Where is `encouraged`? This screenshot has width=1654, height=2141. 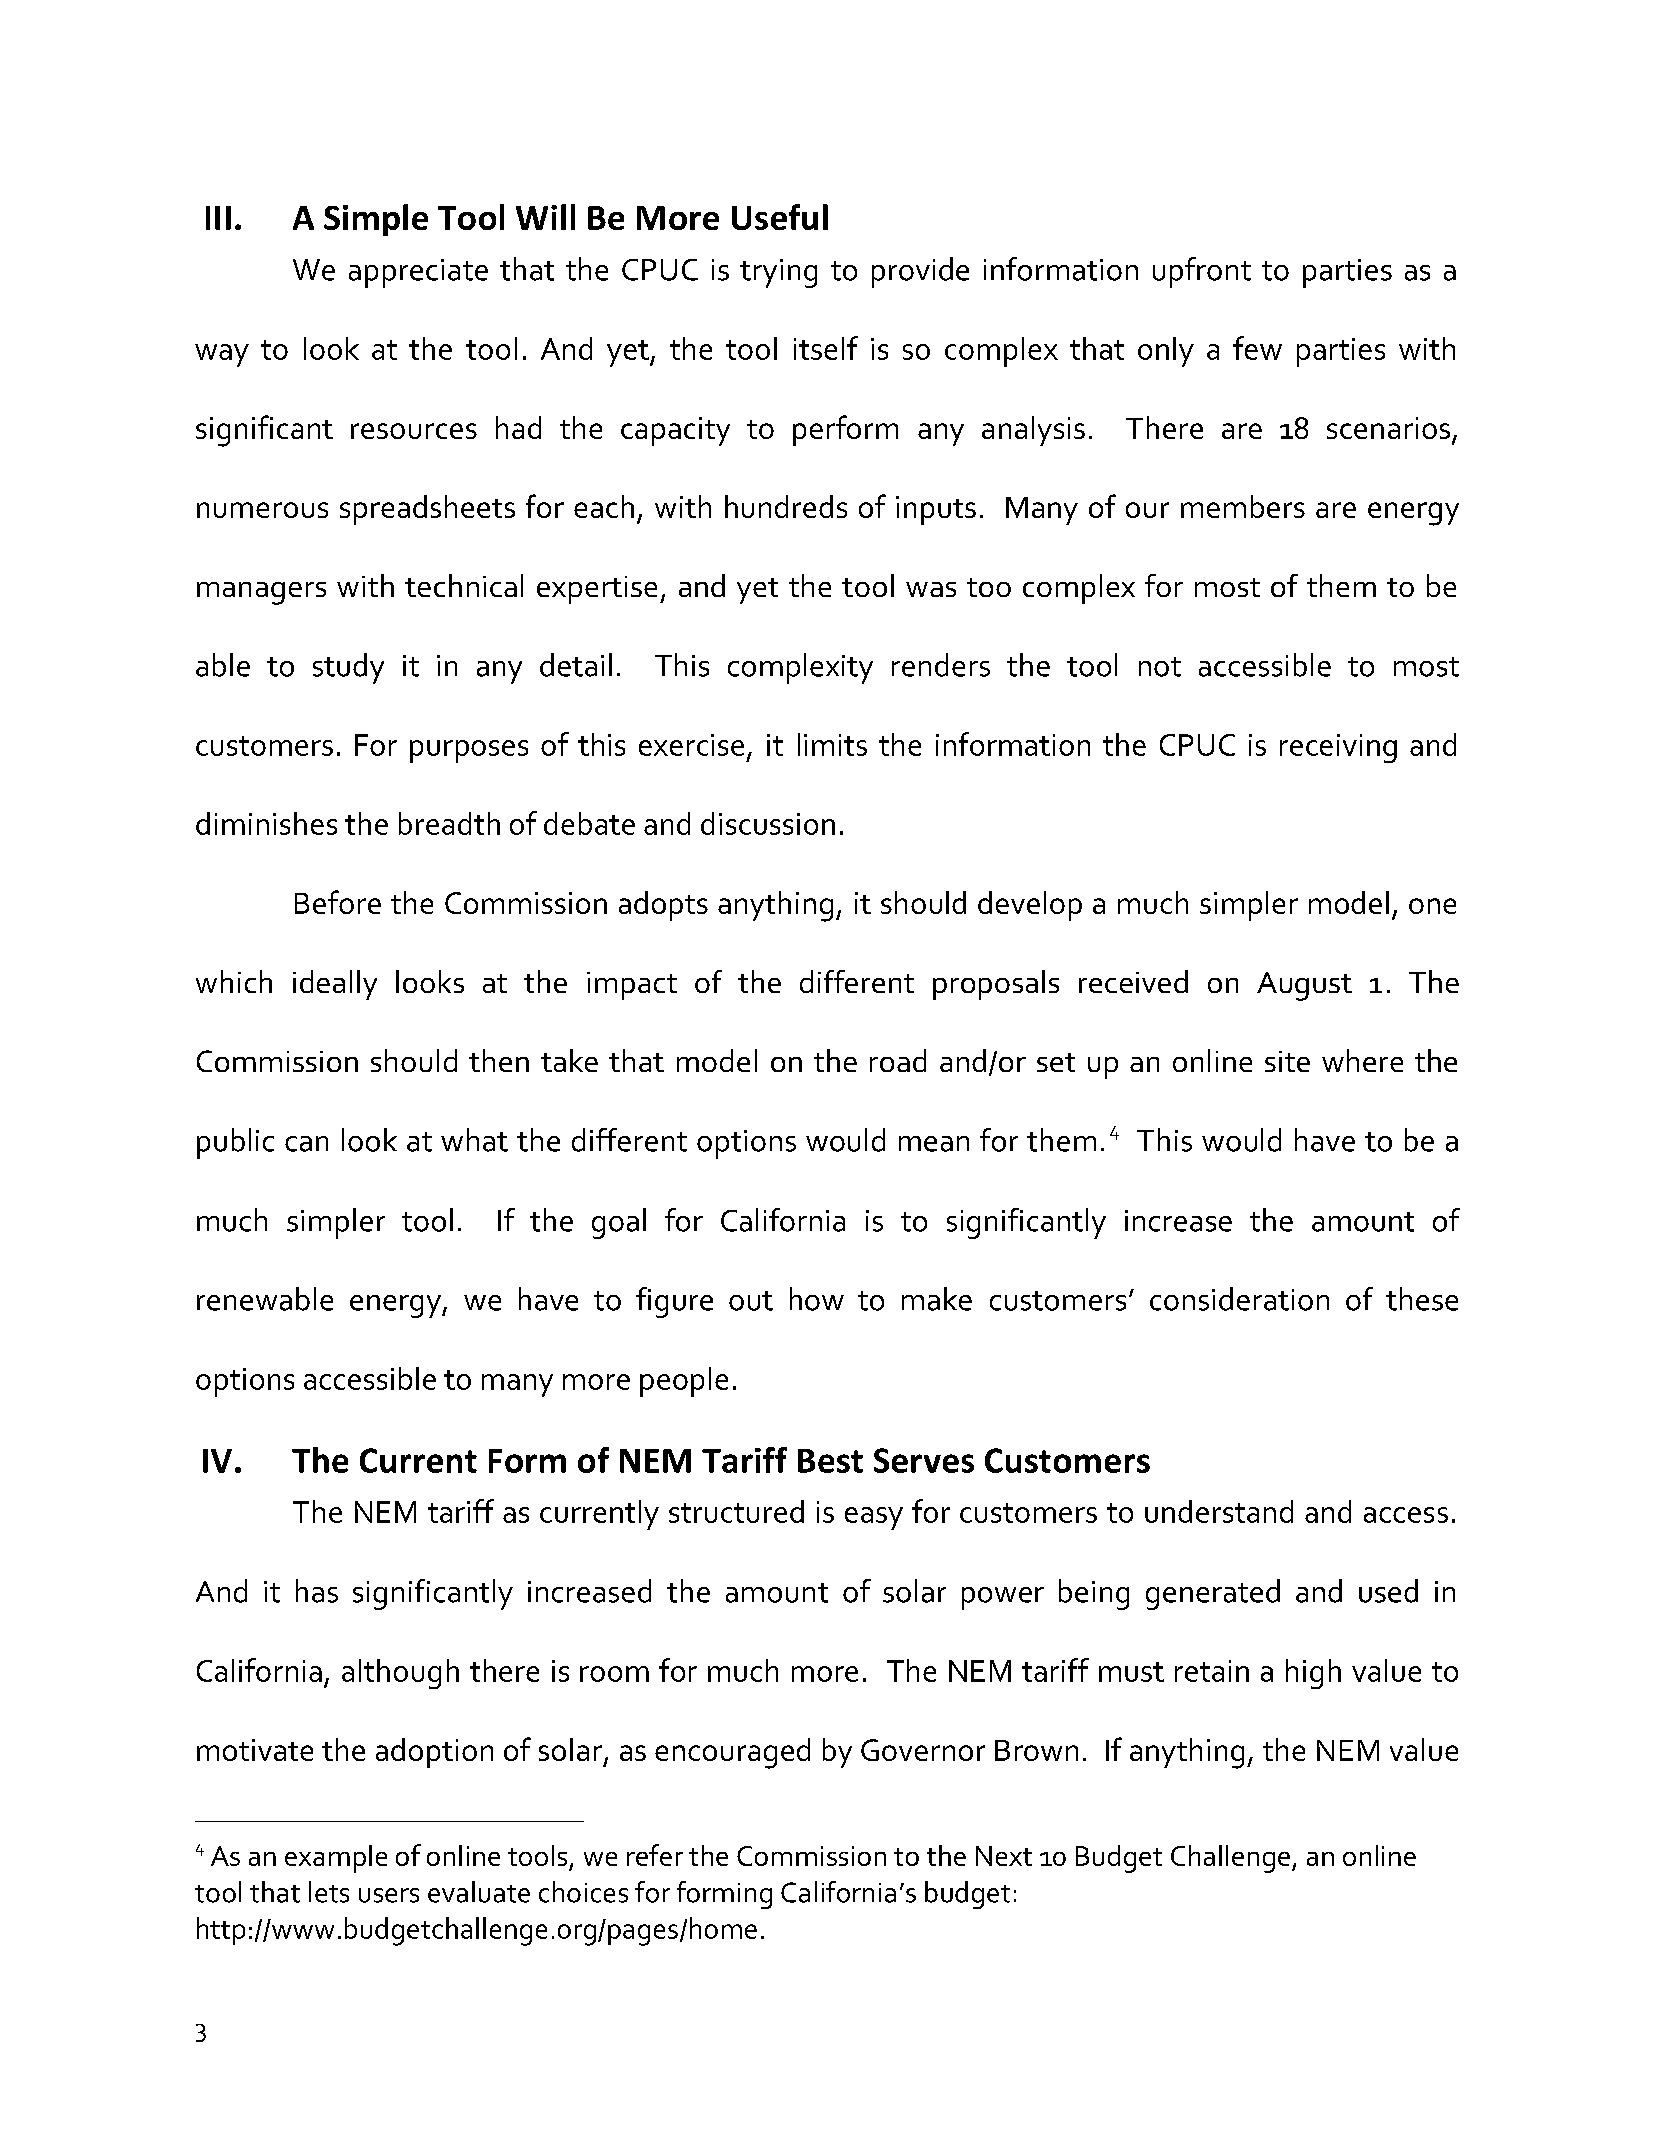
encouraged is located at coordinates (732, 1753).
